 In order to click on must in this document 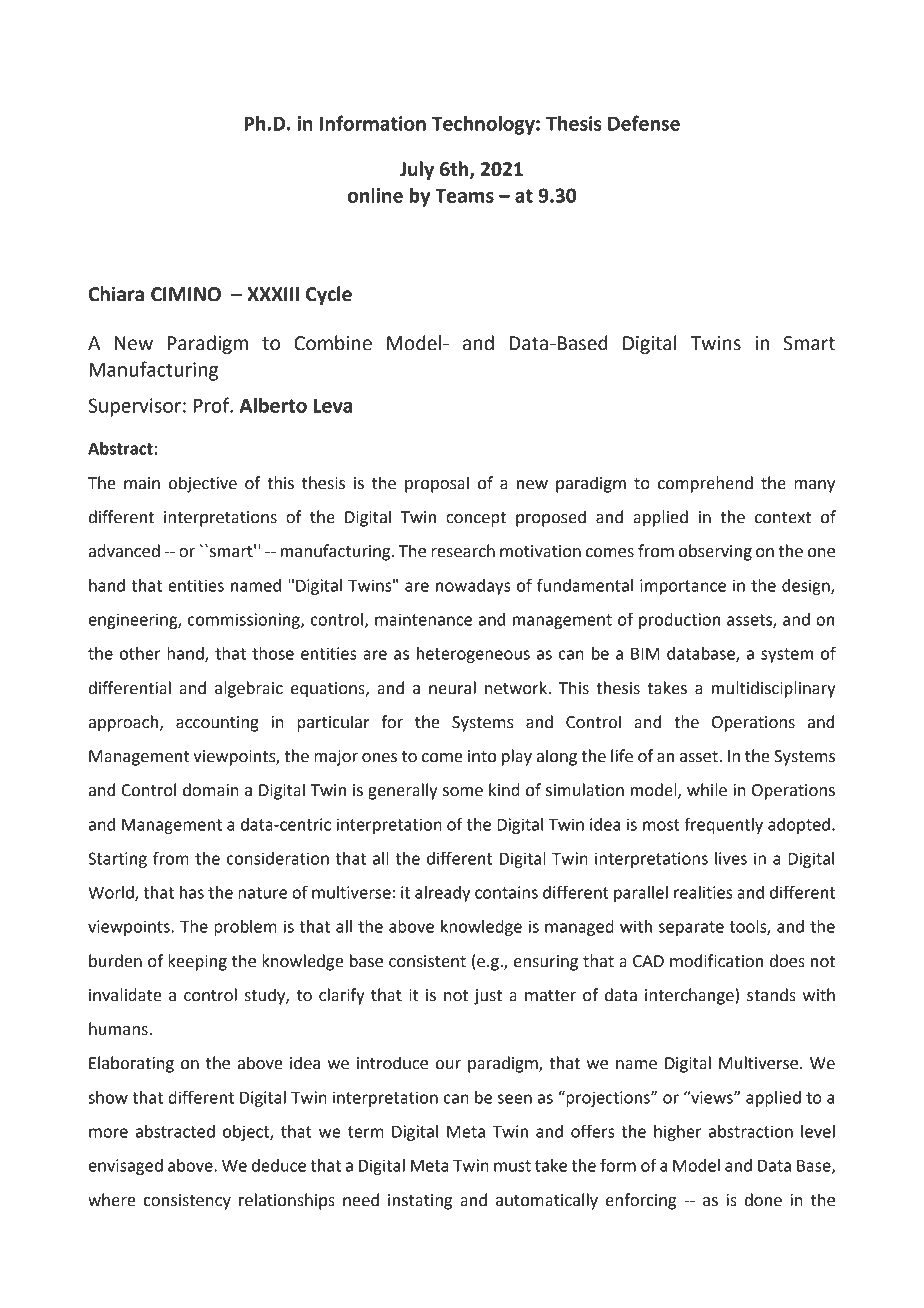, I will do `click(512, 1166)`.
